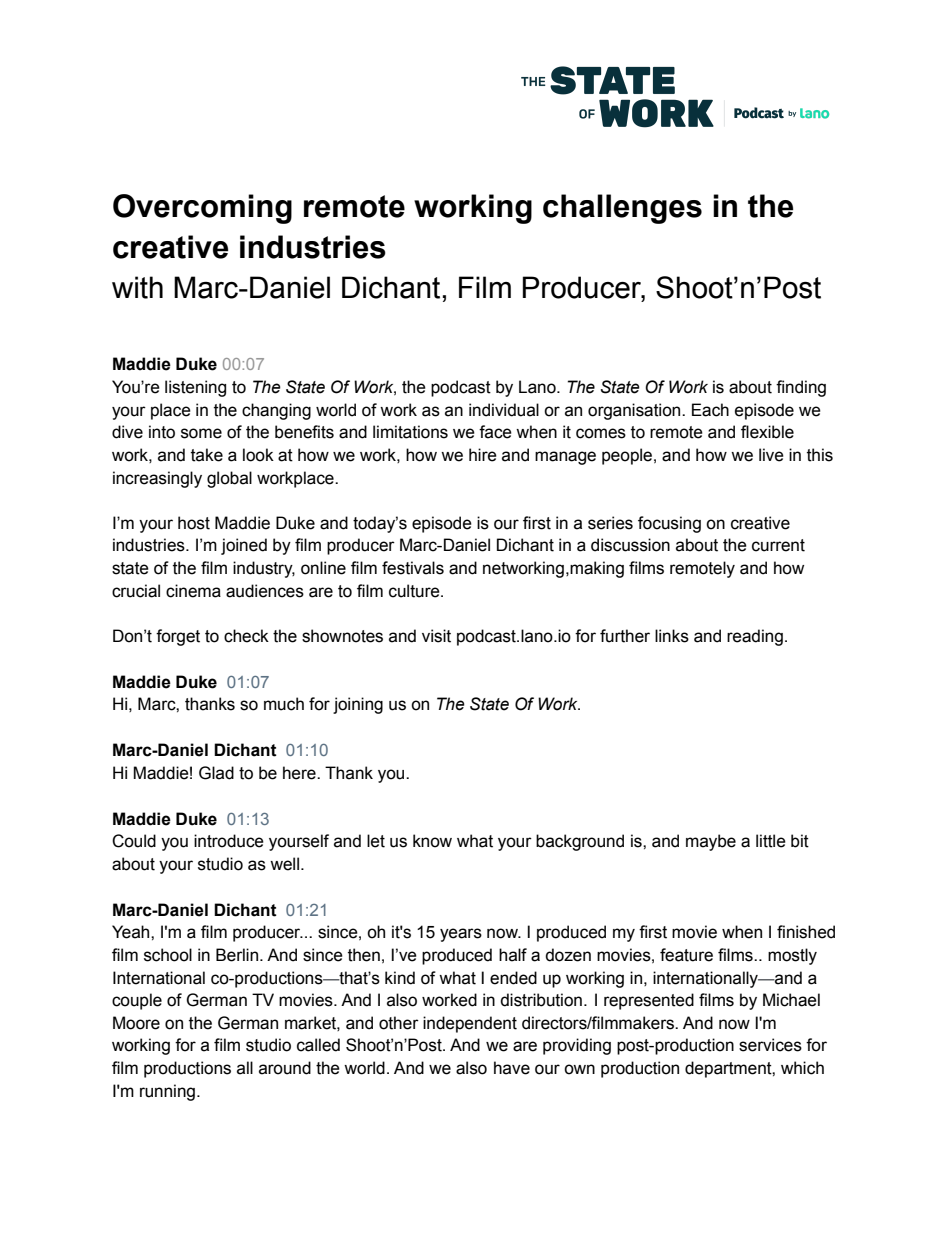 The image size is (952, 1233). I want to click on finding, so click(801, 388).
